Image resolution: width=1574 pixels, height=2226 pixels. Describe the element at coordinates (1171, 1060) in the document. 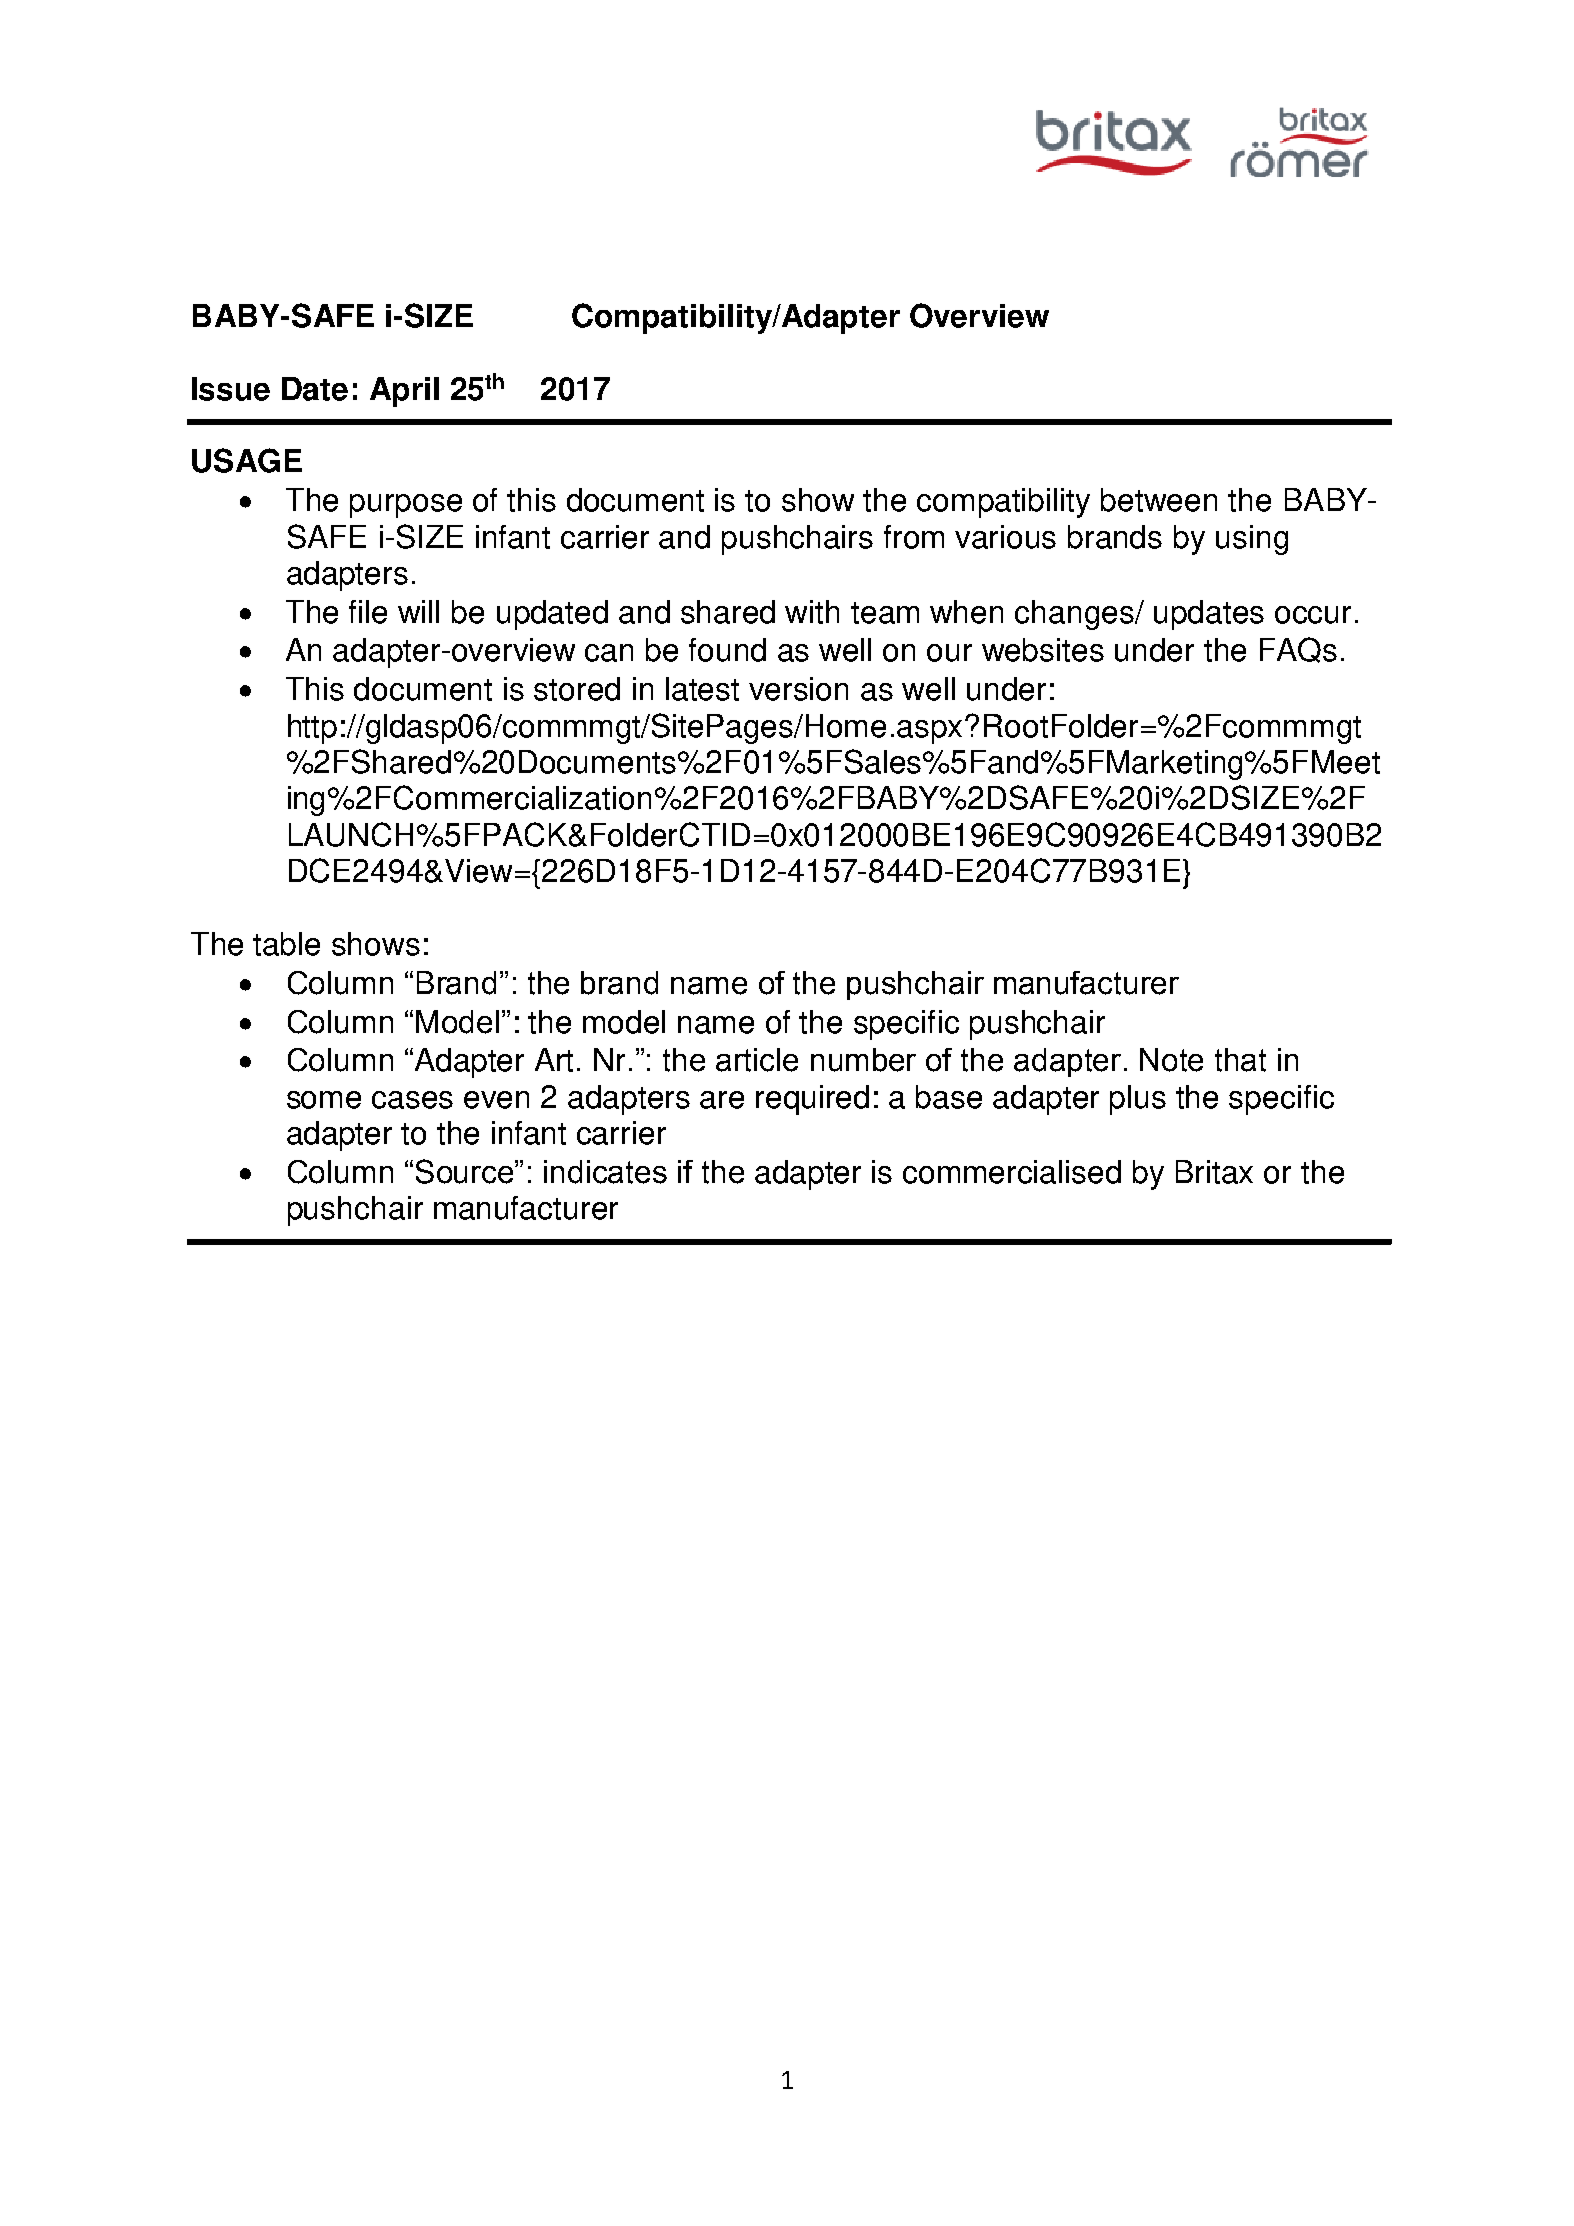

I see `Note` at that location.
